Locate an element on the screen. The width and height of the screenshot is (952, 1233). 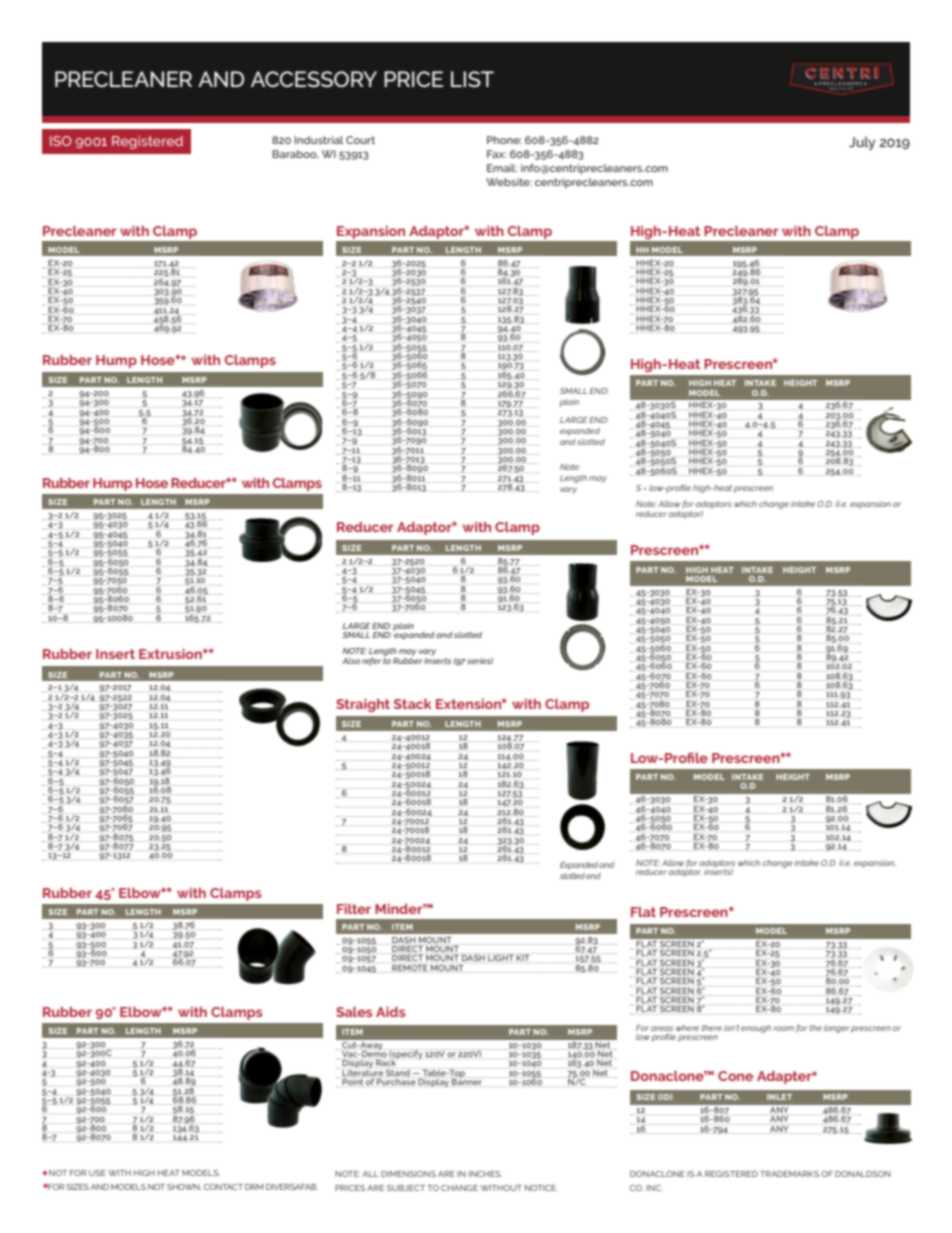
SHOWN is located at coordinates (184, 1187).
